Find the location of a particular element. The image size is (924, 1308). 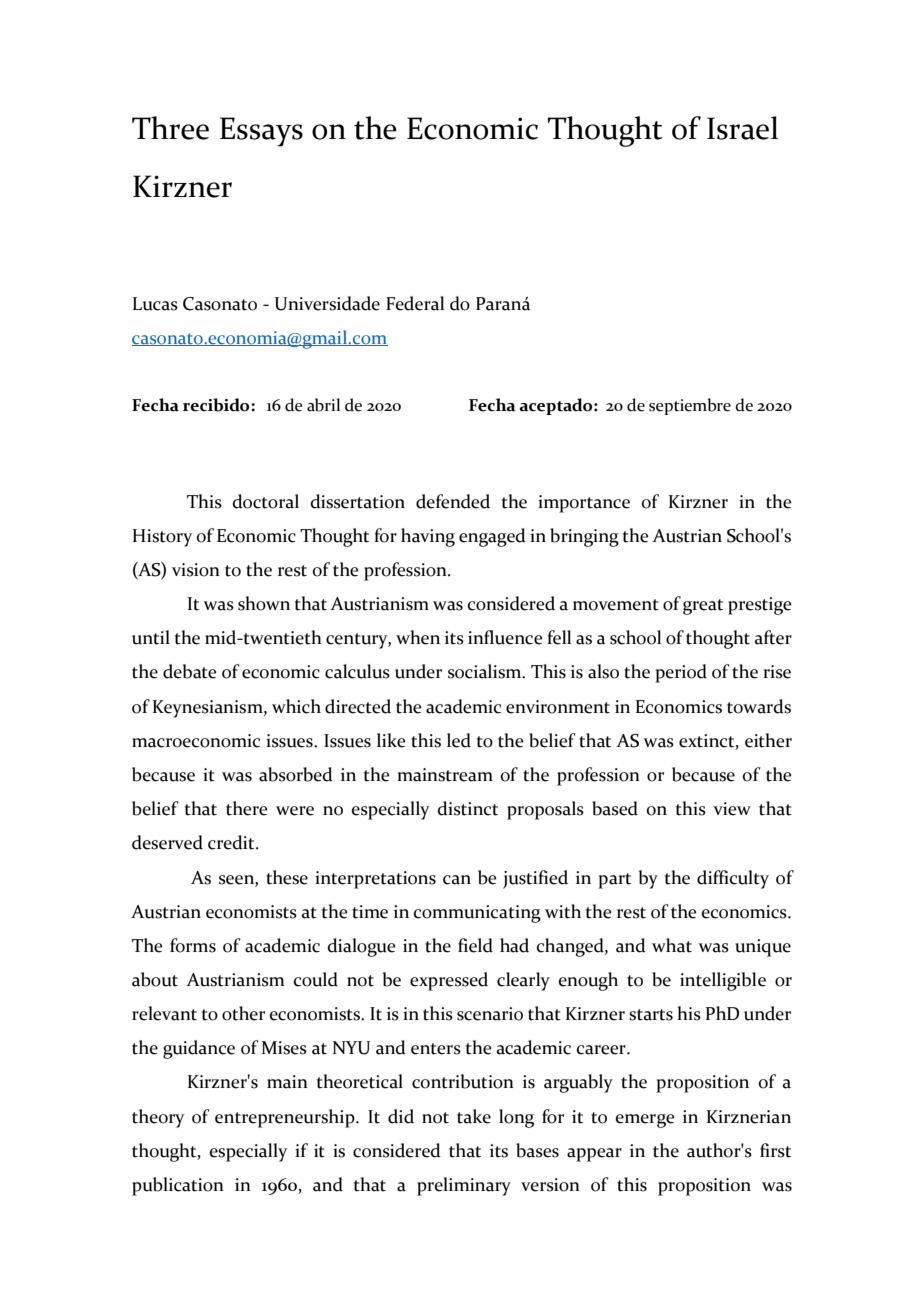

Essays is located at coordinates (261, 132).
